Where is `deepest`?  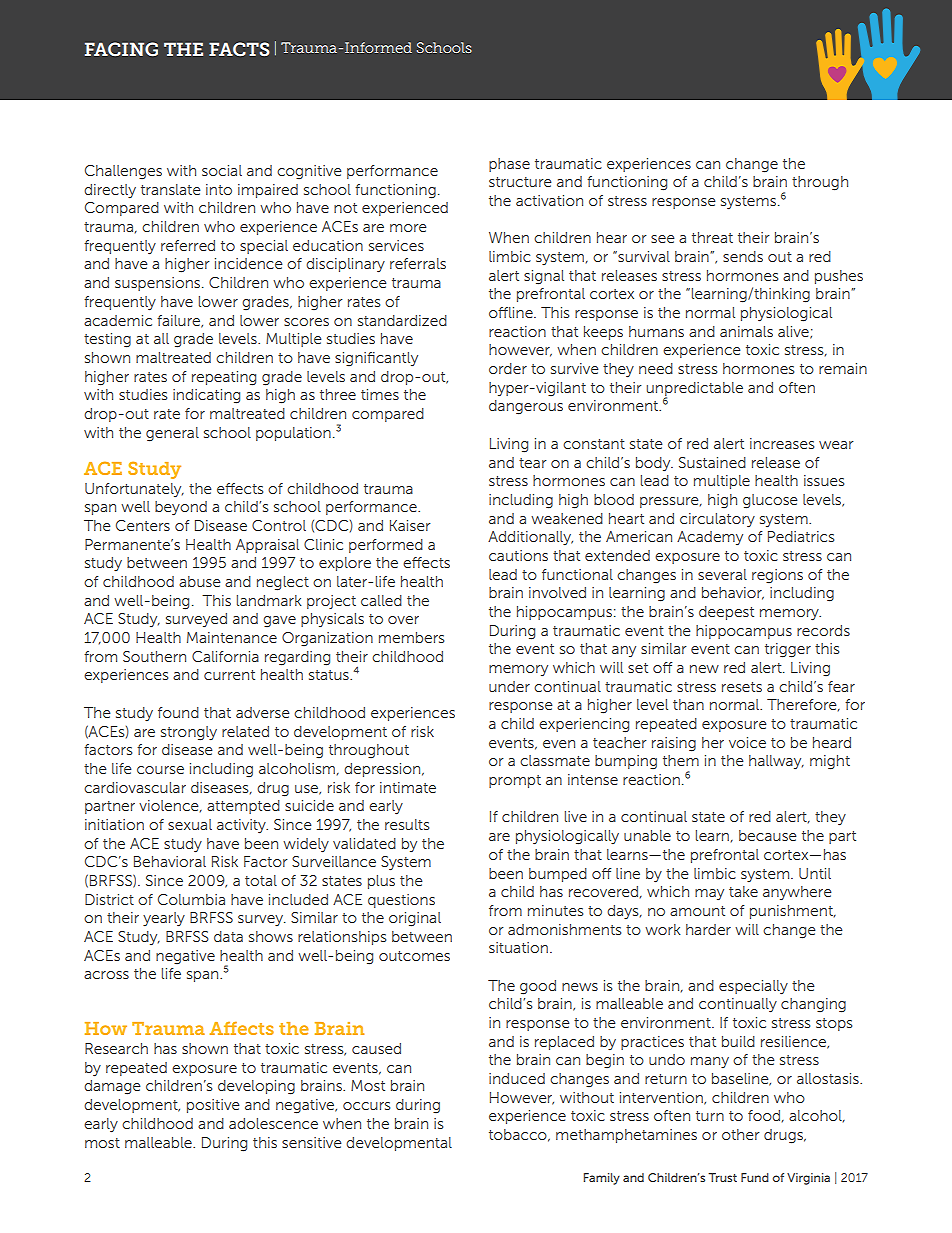 deepest is located at coordinates (726, 613).
